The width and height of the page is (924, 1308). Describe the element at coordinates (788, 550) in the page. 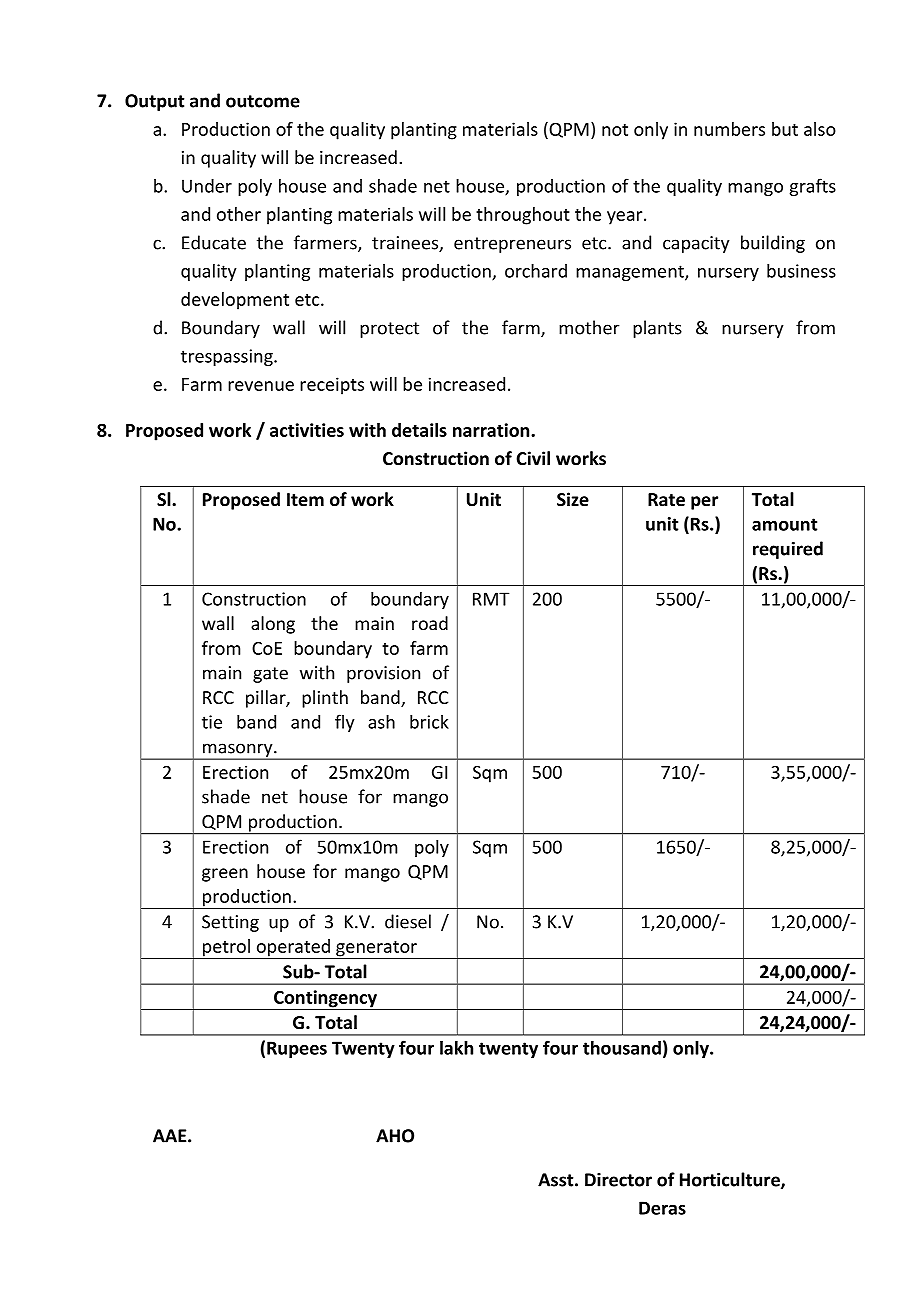

I see `required` at that location.
